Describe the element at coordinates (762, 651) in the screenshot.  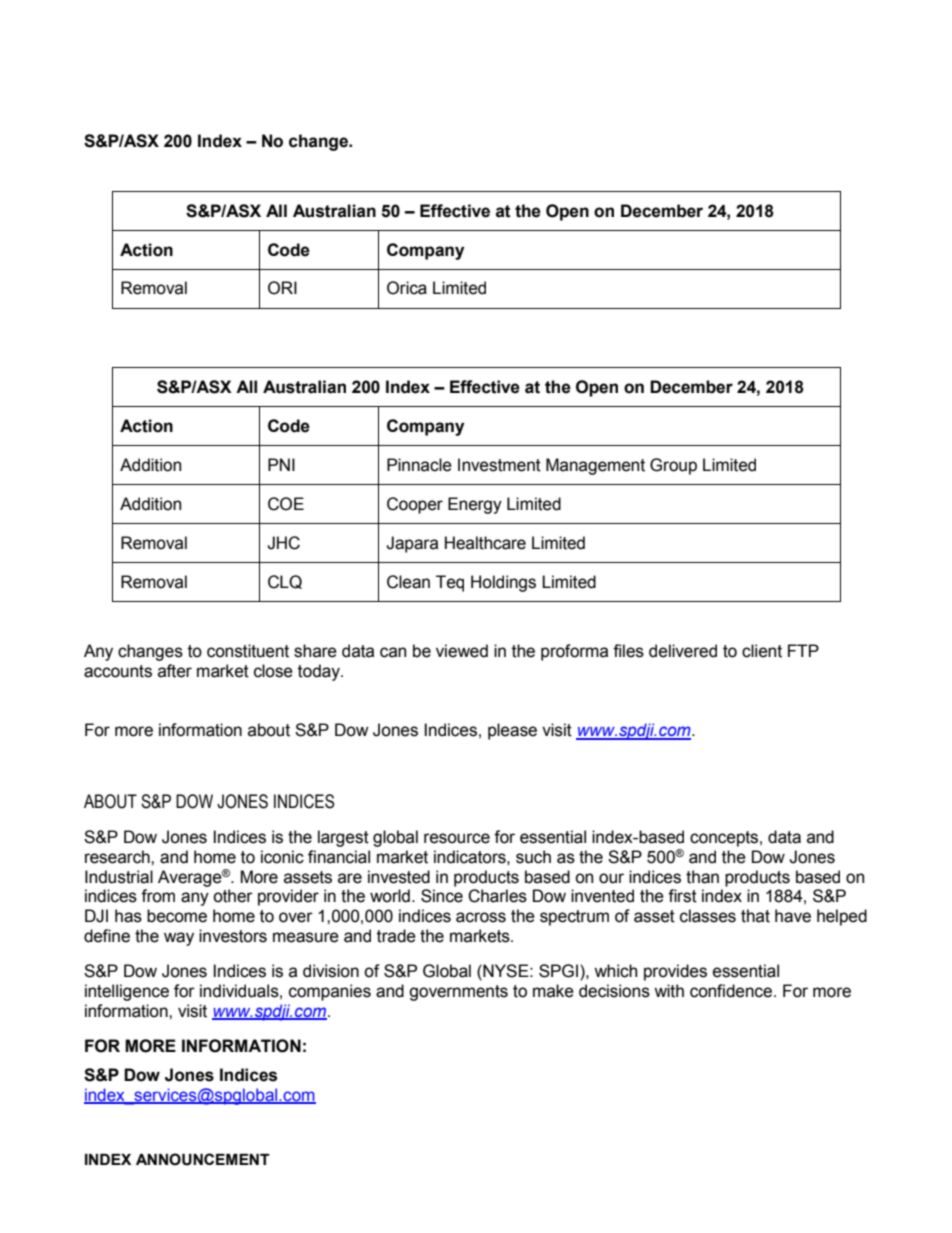
I see `client` at that location.
